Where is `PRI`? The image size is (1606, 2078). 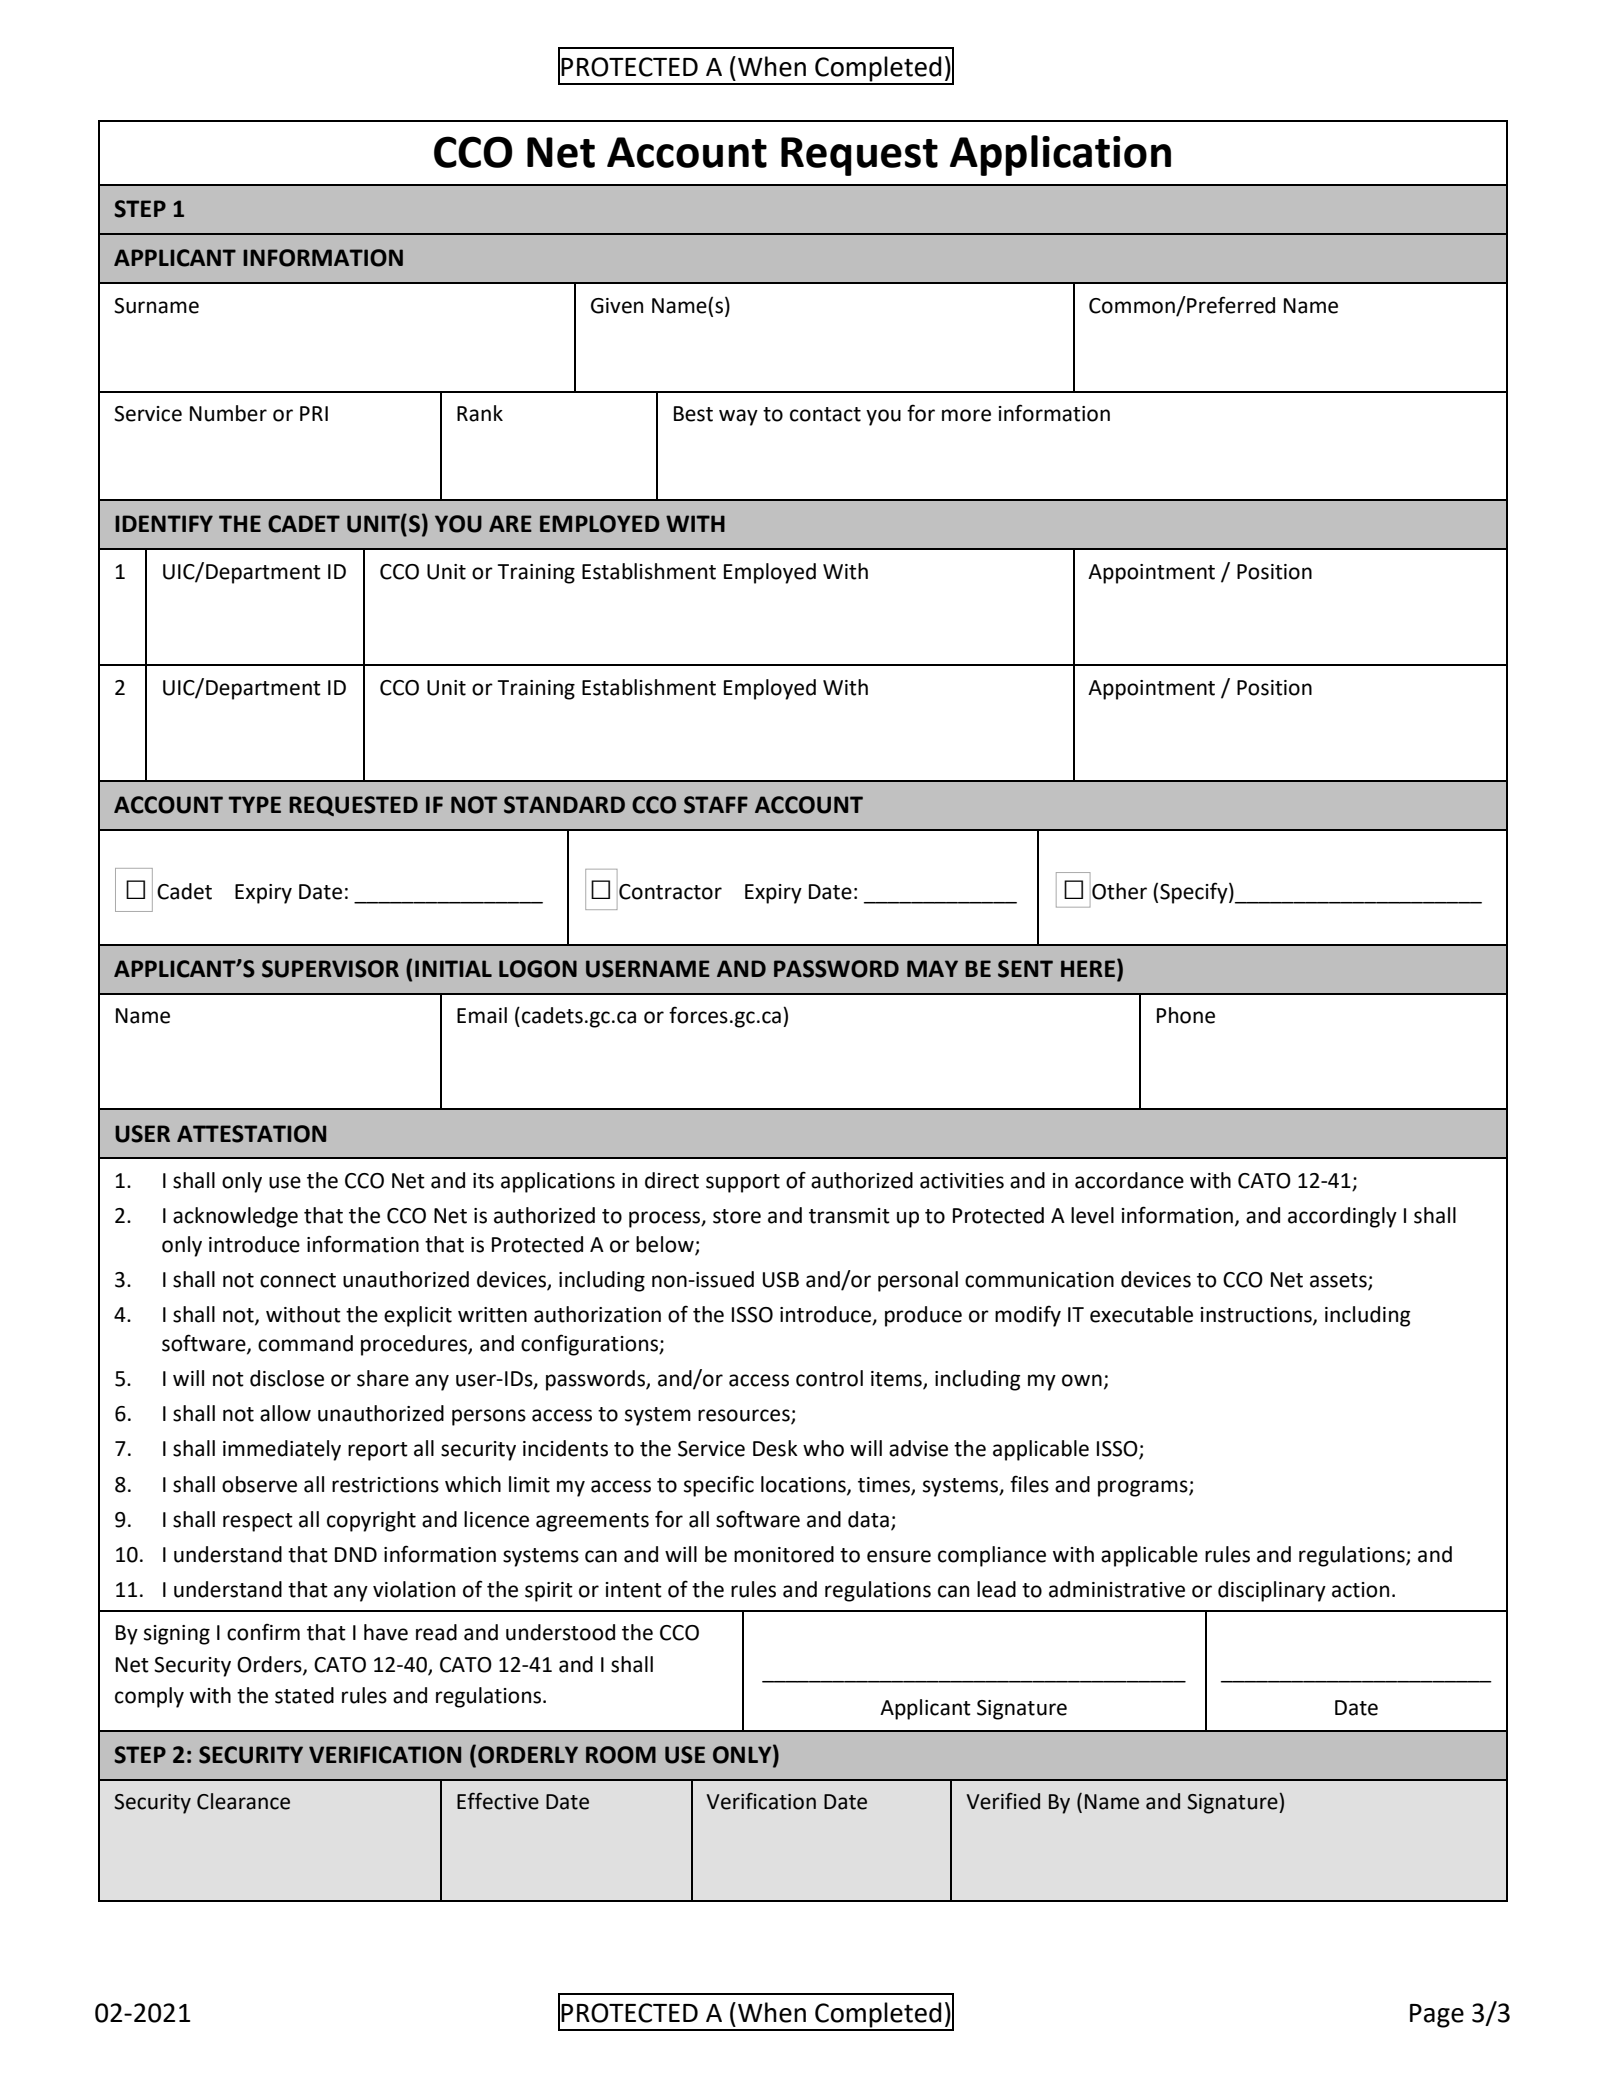
PRI is located at coordinates (314, 413).
